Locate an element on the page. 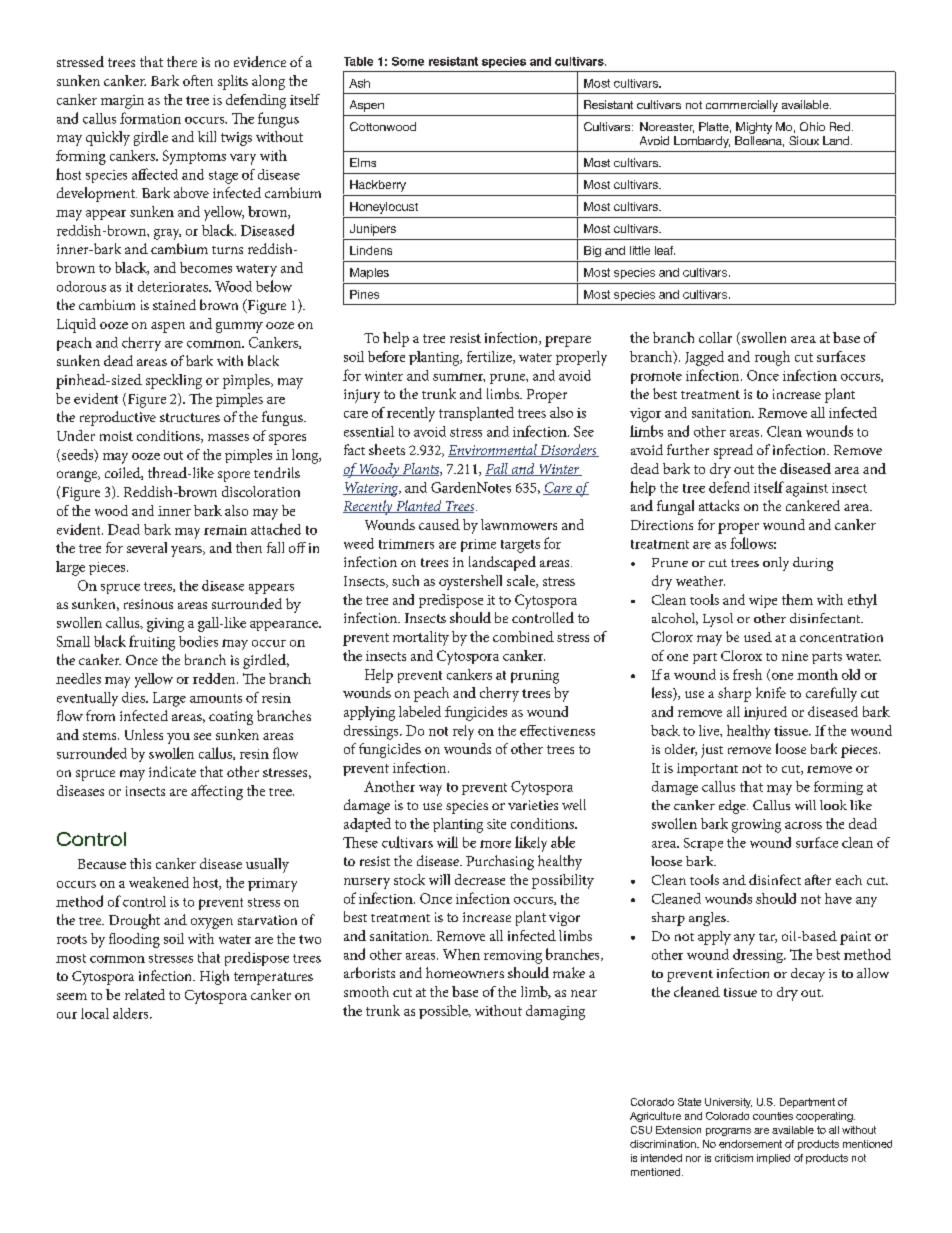 The width and height of the page is (952, 1233). structures is located at coordinates (190, 417).
